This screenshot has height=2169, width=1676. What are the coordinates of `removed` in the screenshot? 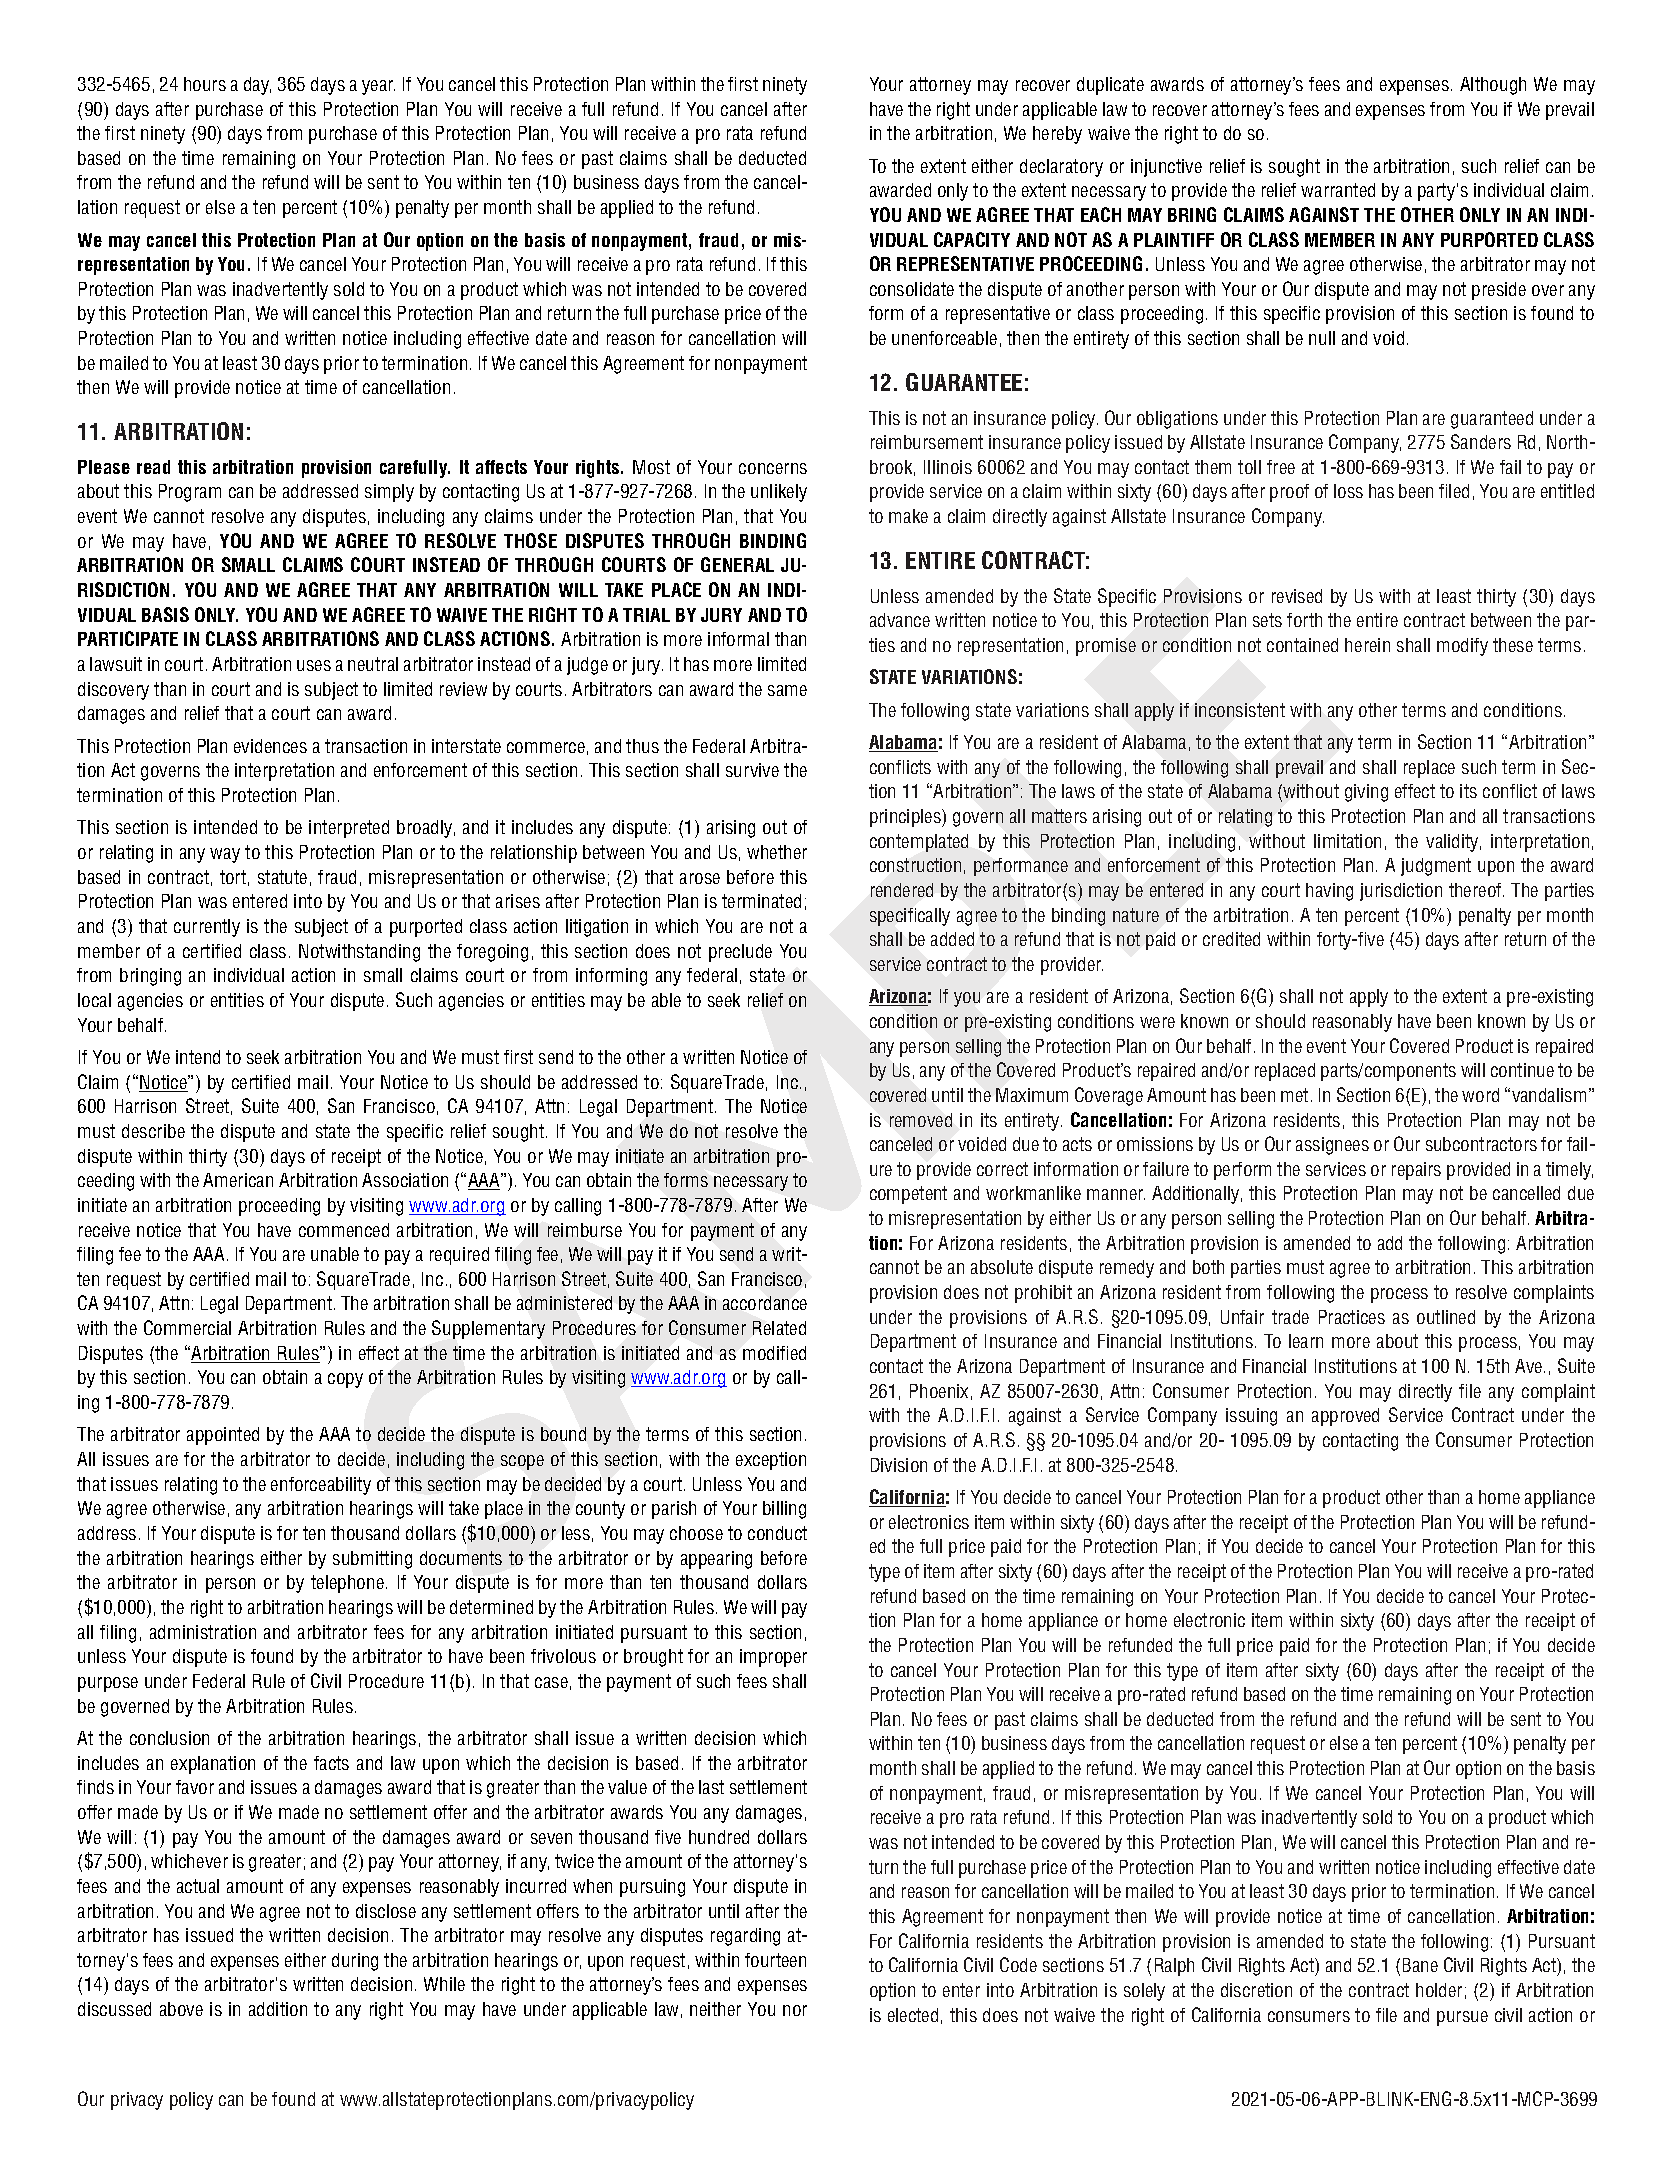 It's located at (921, 1120).
